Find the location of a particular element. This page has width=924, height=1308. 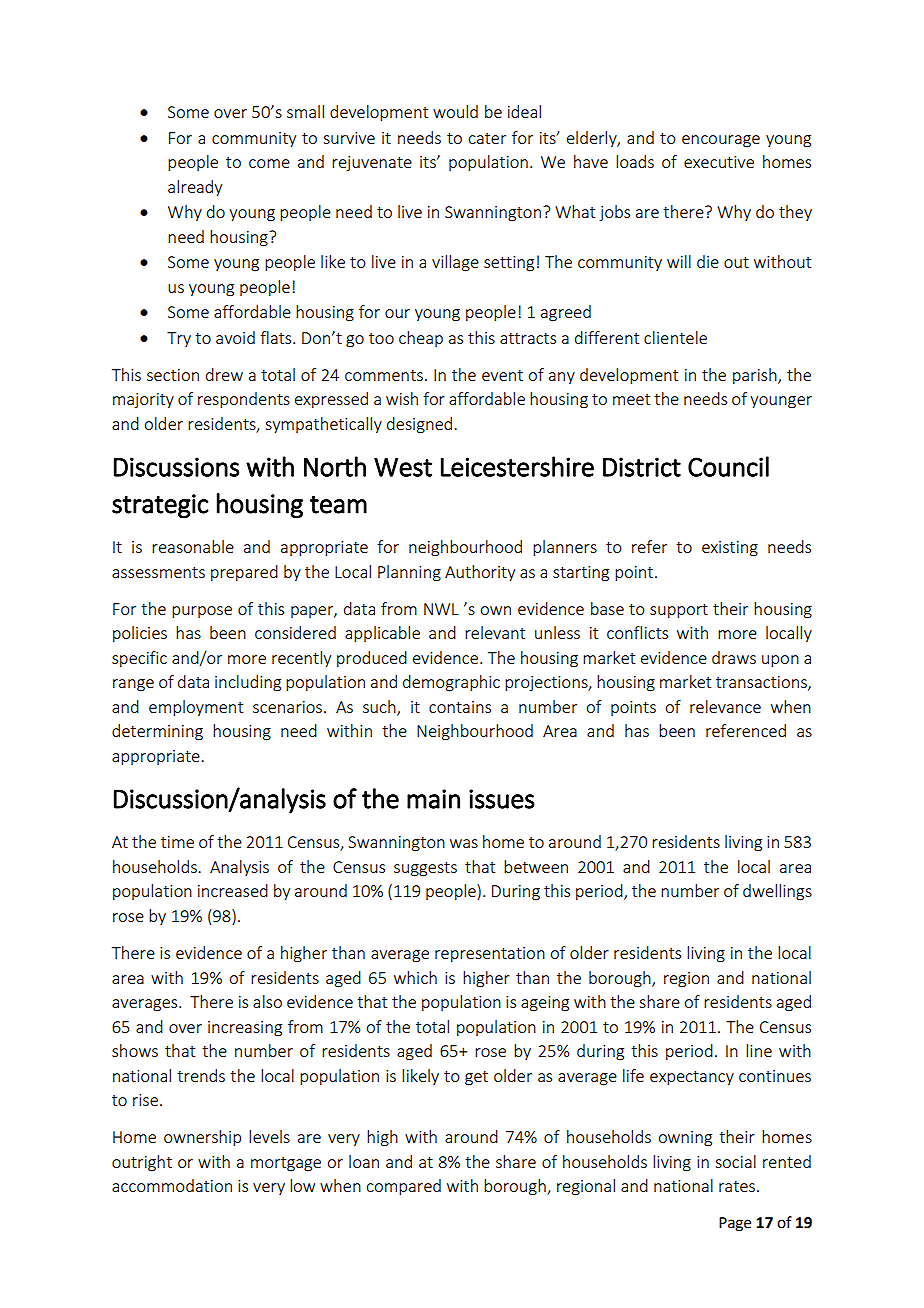

including is located at coordinates (248, 683).
